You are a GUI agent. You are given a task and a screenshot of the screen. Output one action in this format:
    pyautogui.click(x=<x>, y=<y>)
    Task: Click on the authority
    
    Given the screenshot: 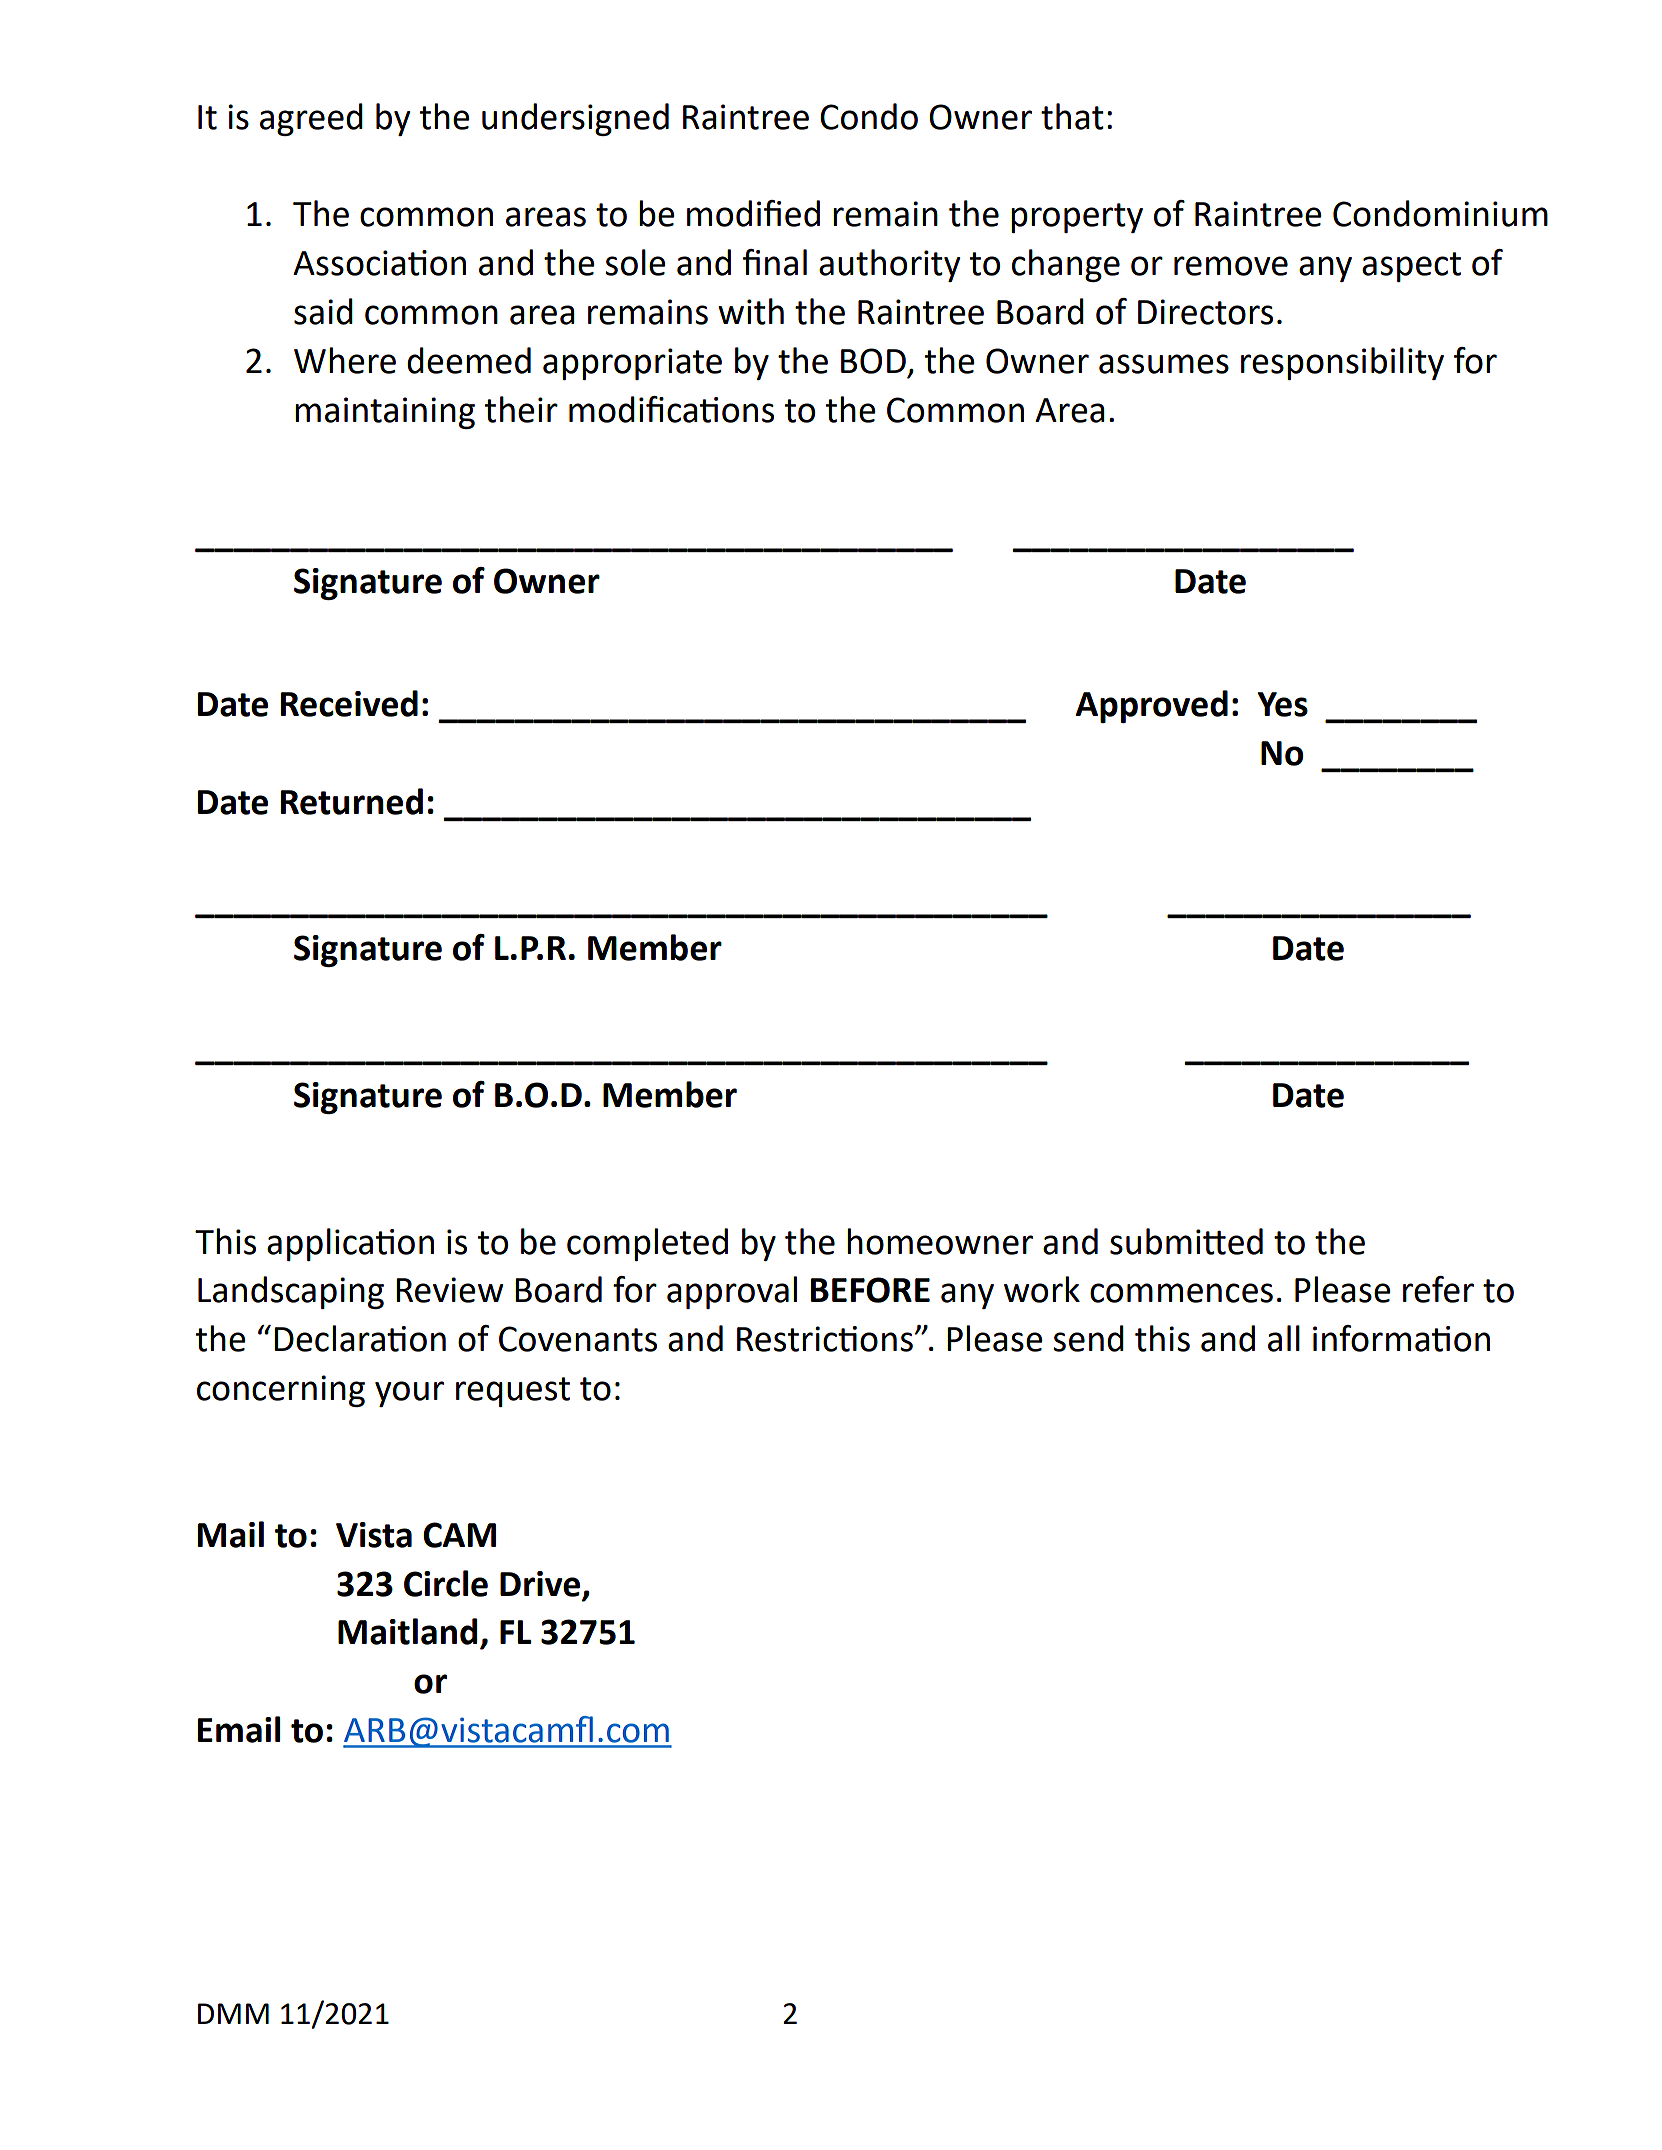 What is the action you would take?
    pyautogui.click(x=889, y=265)
